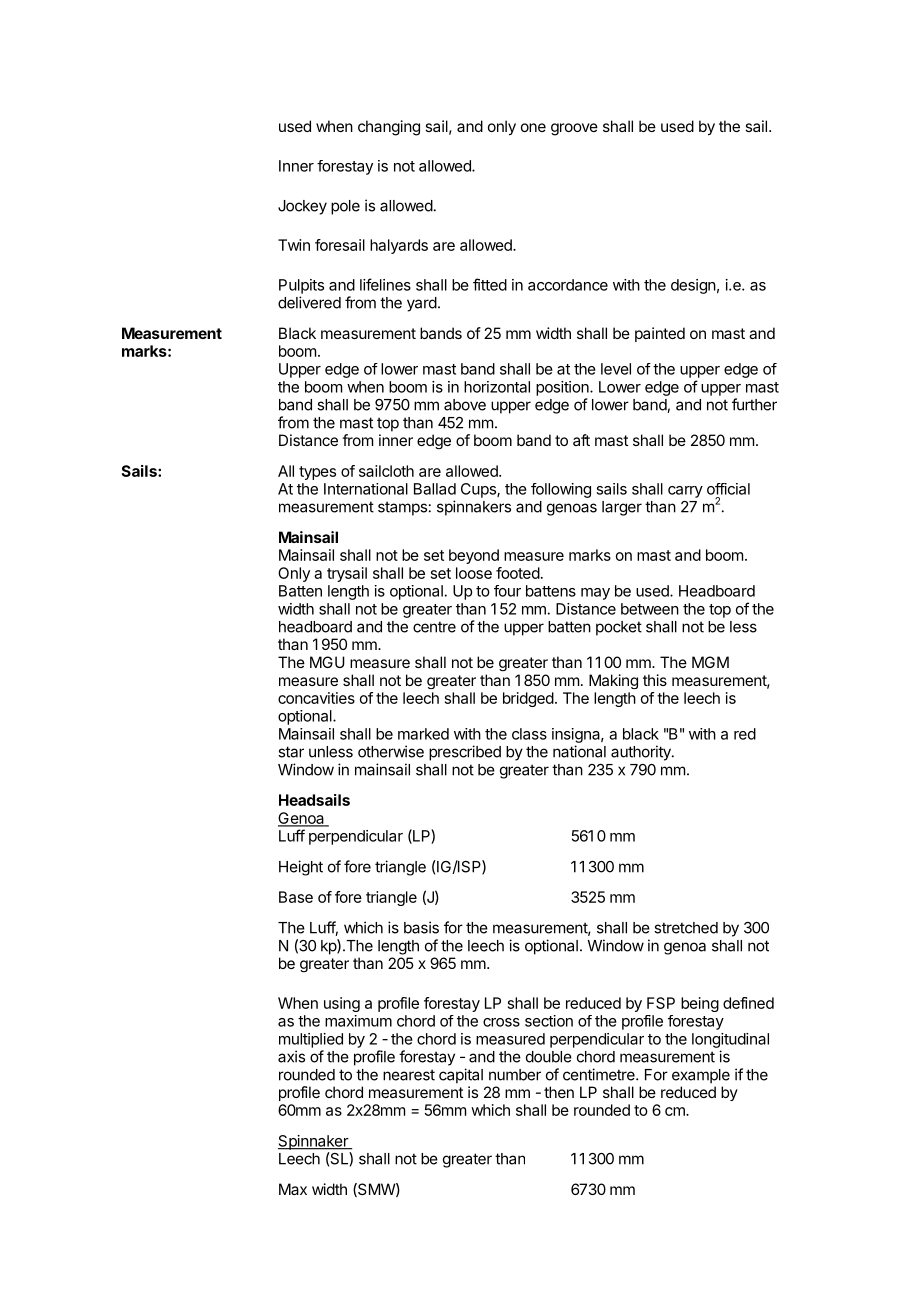 Image resolution: width=924 pixels, height=1308 pixels. I want to click on pole, so click(345, 207).
